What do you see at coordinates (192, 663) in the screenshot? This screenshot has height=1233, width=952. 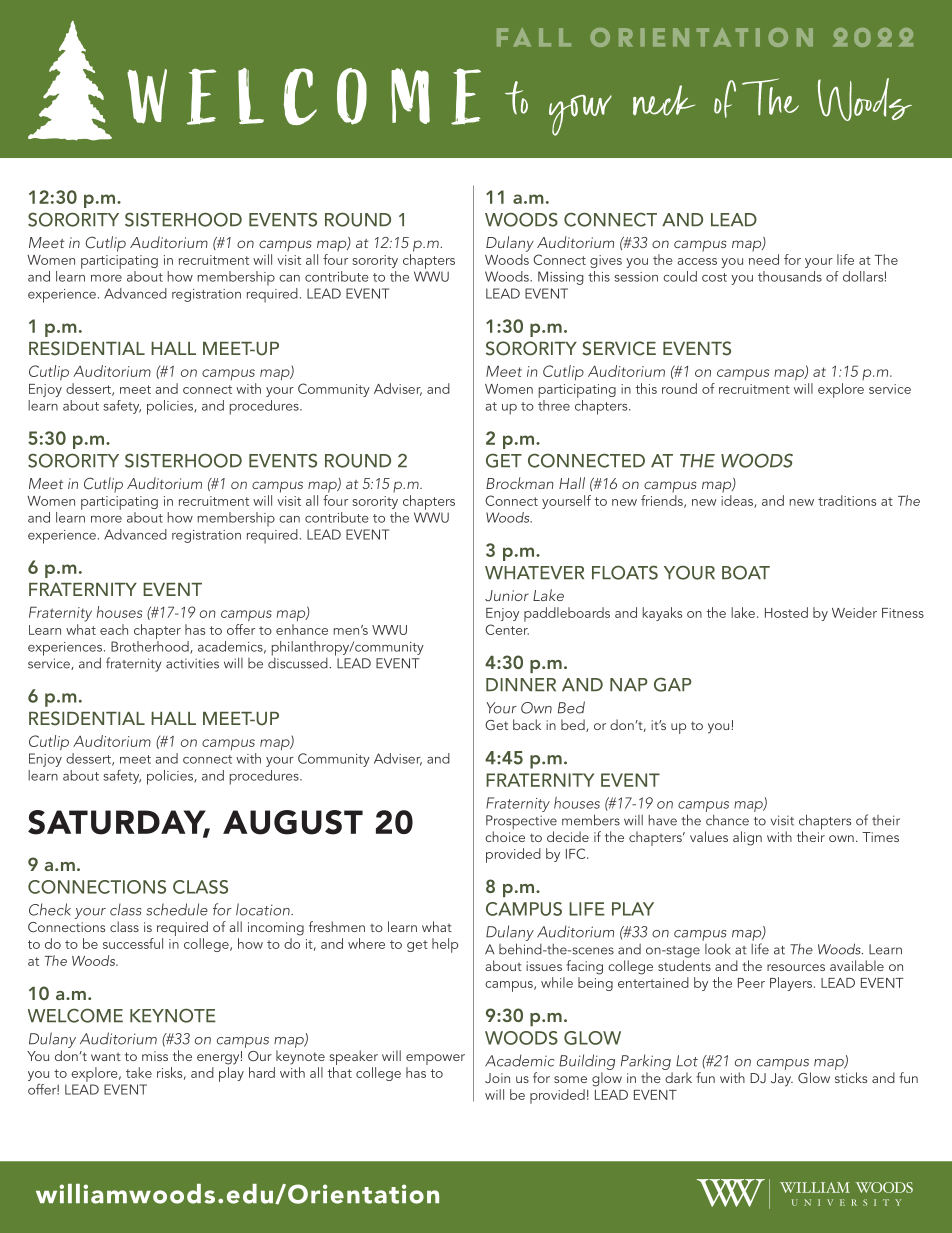 I see `activities` at bounding box center [192, 663].
